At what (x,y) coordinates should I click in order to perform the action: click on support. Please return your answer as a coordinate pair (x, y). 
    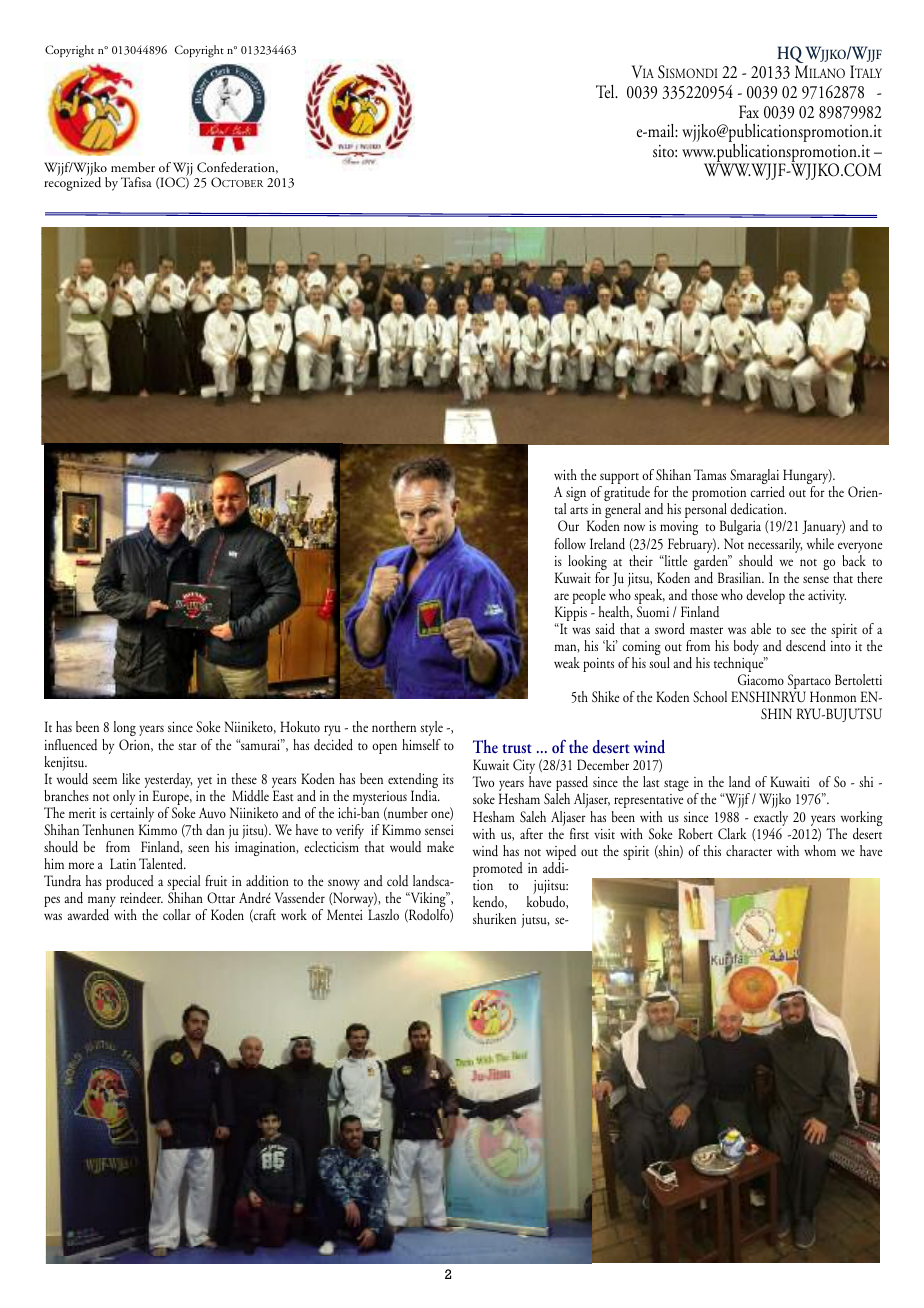
    Looking at the image, I should click on (619, 480).
